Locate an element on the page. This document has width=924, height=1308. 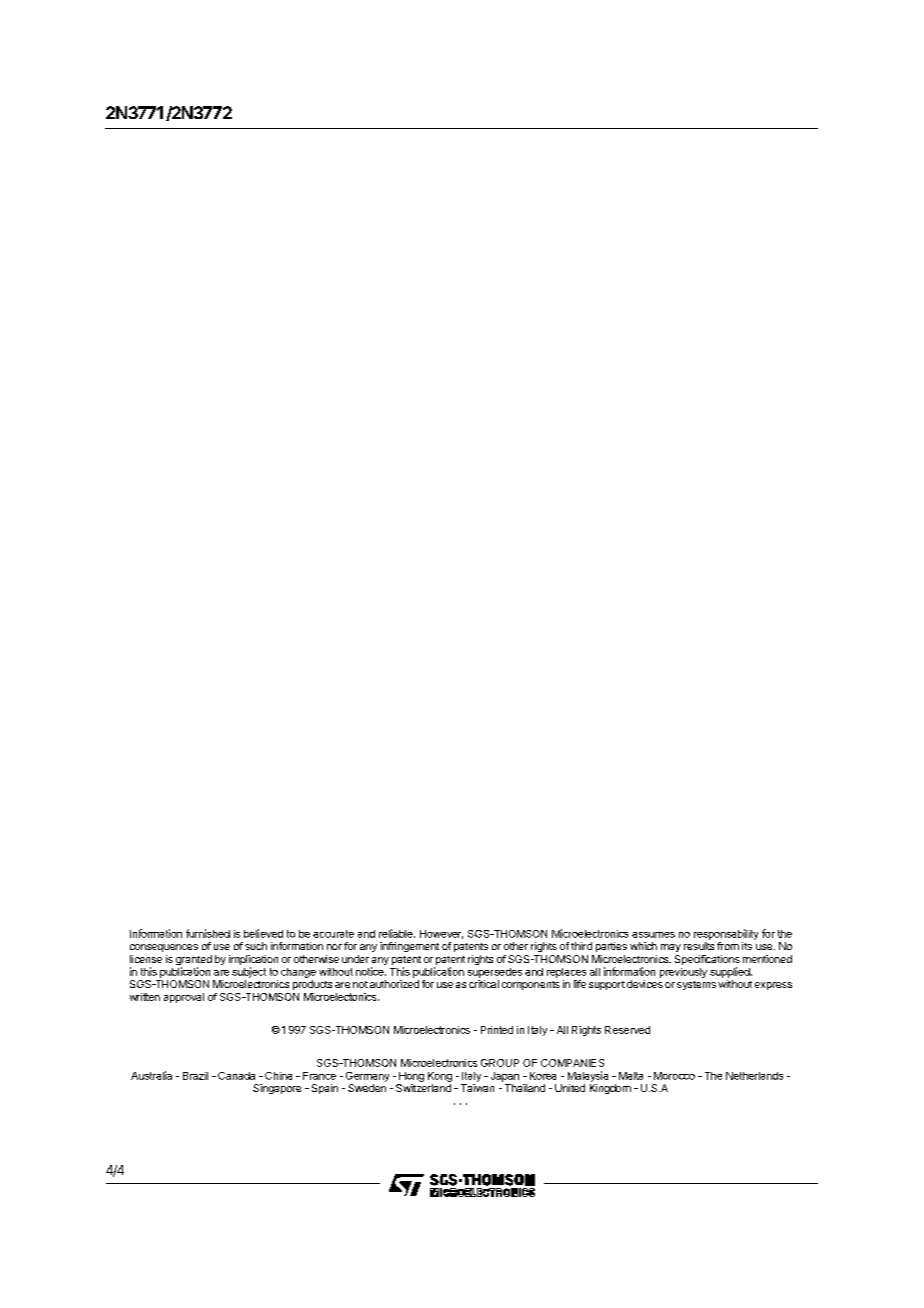
infringement is located at coordinates (409, 947).
